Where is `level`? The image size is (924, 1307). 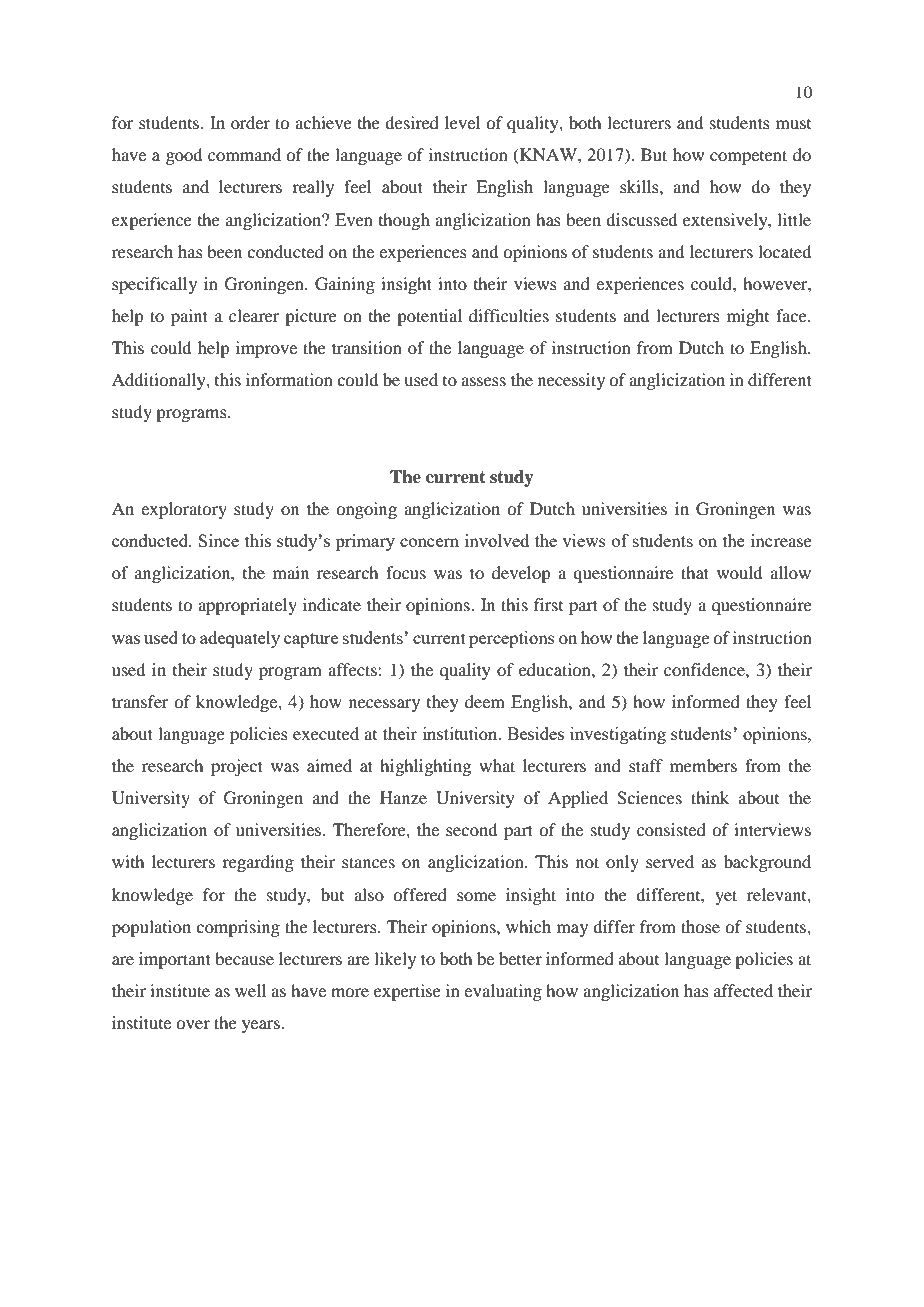 level is located at coordinates (462, 122).
